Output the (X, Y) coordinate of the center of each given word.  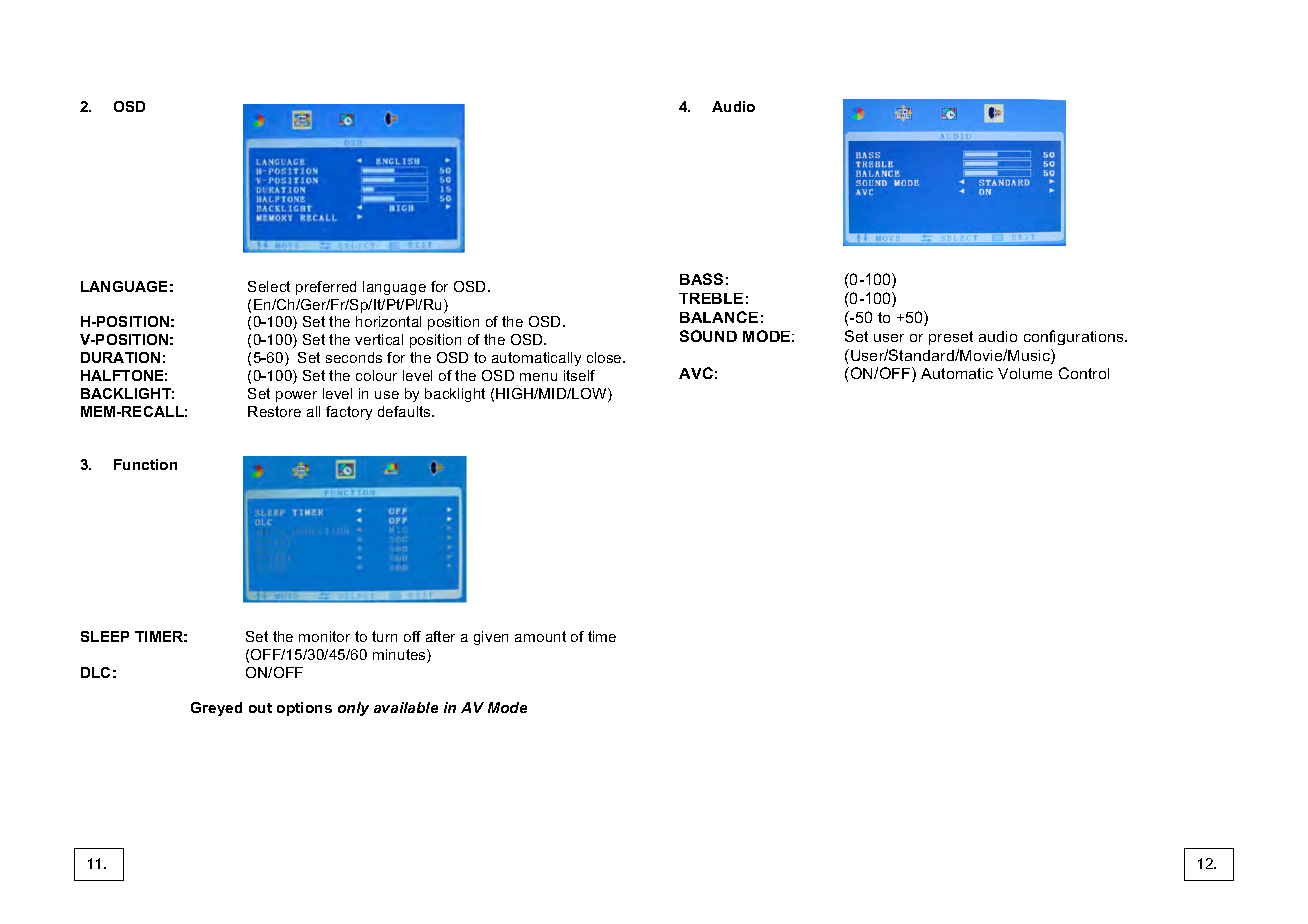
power (296, 396)
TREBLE (711, 298)
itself (579, 375)
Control (1084, 373)
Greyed (216, 709)
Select (269, 286)
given (491, 638)
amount (540, 636)
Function (145, 464)
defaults (405, 411)
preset (951, 338)
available (406, 707)
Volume (1025, 373)
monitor (324, 636)
